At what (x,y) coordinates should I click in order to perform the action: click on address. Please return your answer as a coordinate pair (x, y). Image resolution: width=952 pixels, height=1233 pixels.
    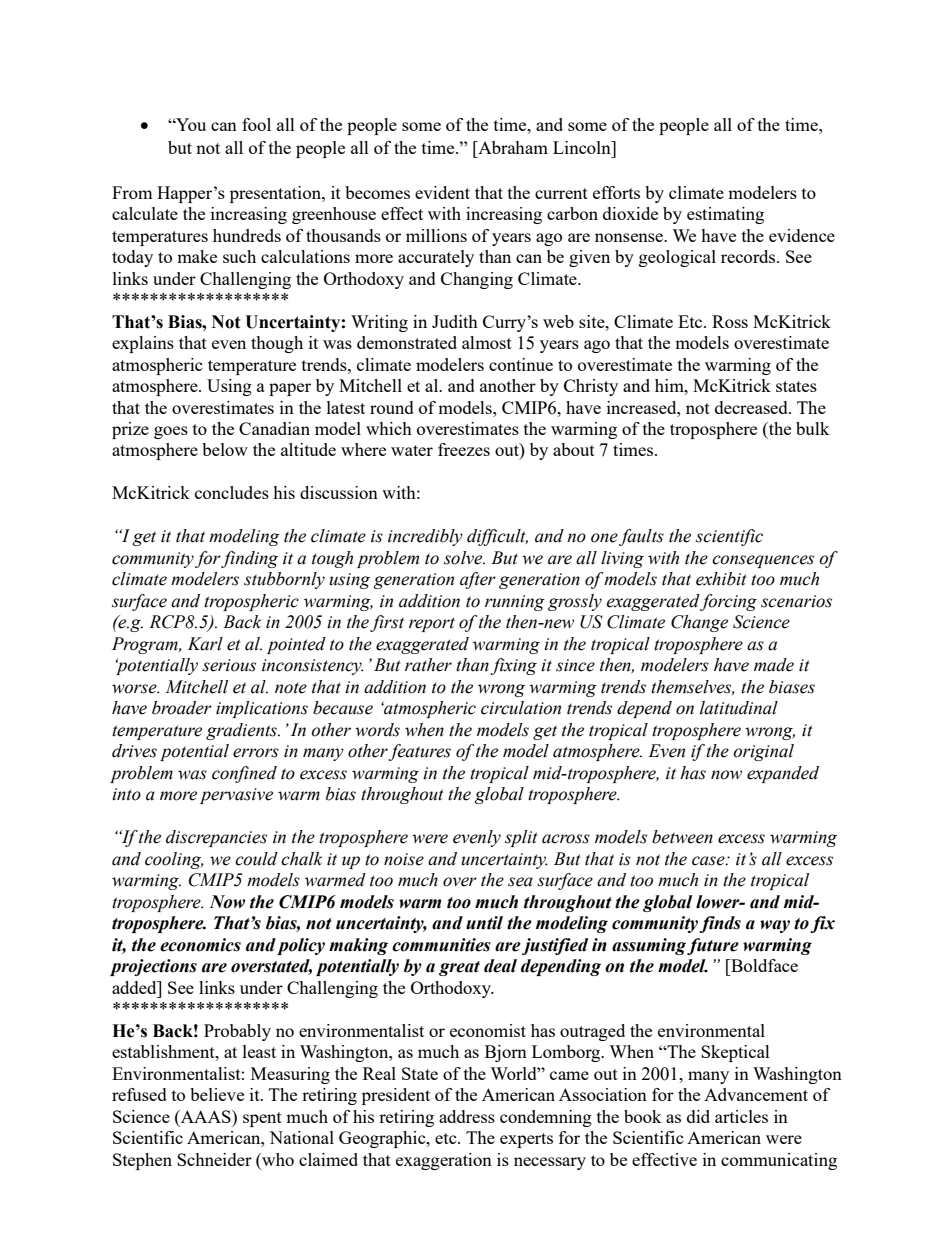
    Looking at the image, I should click on (467, 1116).
